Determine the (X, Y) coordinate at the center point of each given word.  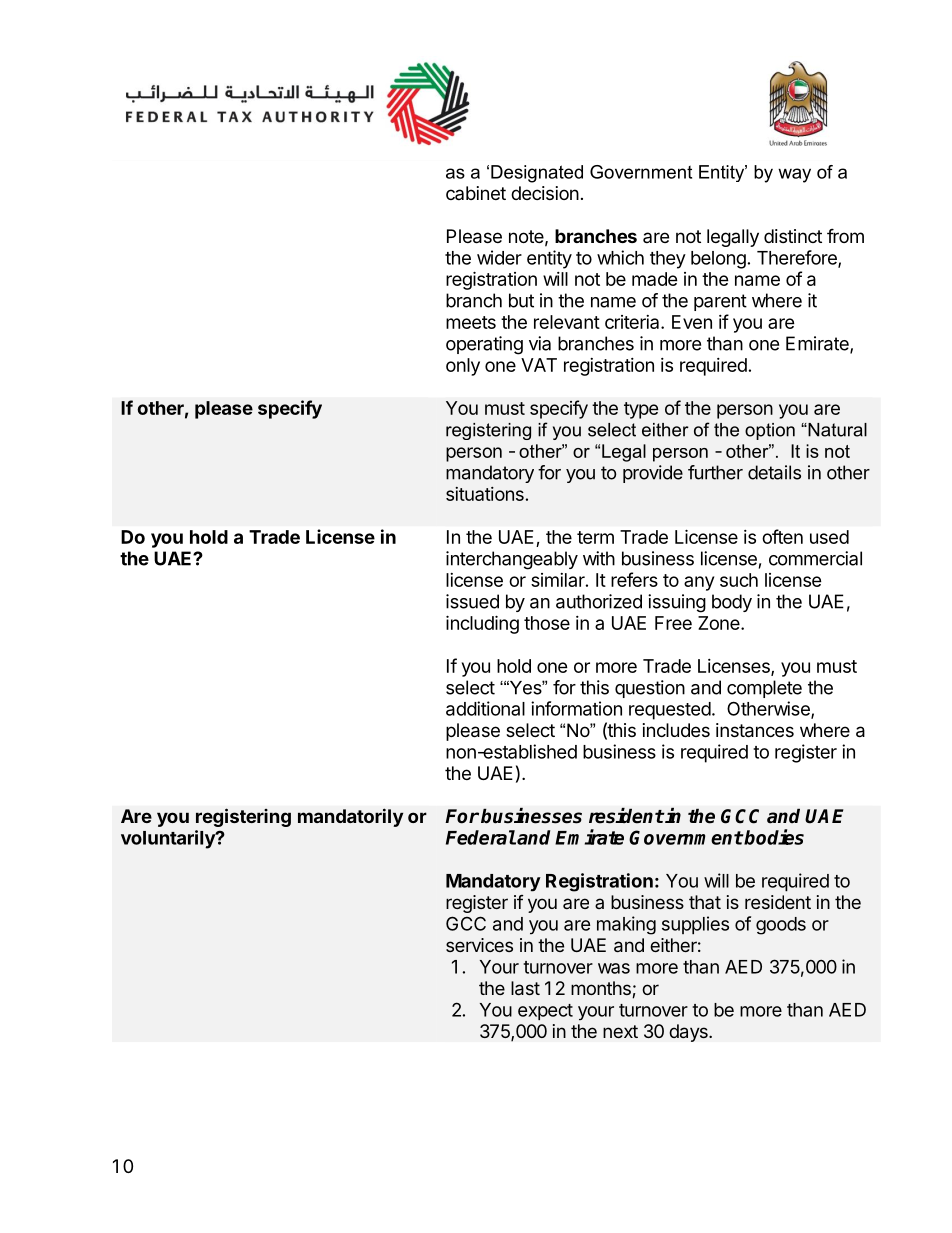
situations (485, 494)
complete (764, 689)
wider (499, 257)
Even (692, 322)
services (479, 945)
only (463, 367)
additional (485, 708)
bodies (773, 837)
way (794, 175)
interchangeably (512, 560)
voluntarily (169, 839)
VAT (539, 365)
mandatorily (350, 817)
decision (545, 193)
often (782, 536)
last (525, 988)
